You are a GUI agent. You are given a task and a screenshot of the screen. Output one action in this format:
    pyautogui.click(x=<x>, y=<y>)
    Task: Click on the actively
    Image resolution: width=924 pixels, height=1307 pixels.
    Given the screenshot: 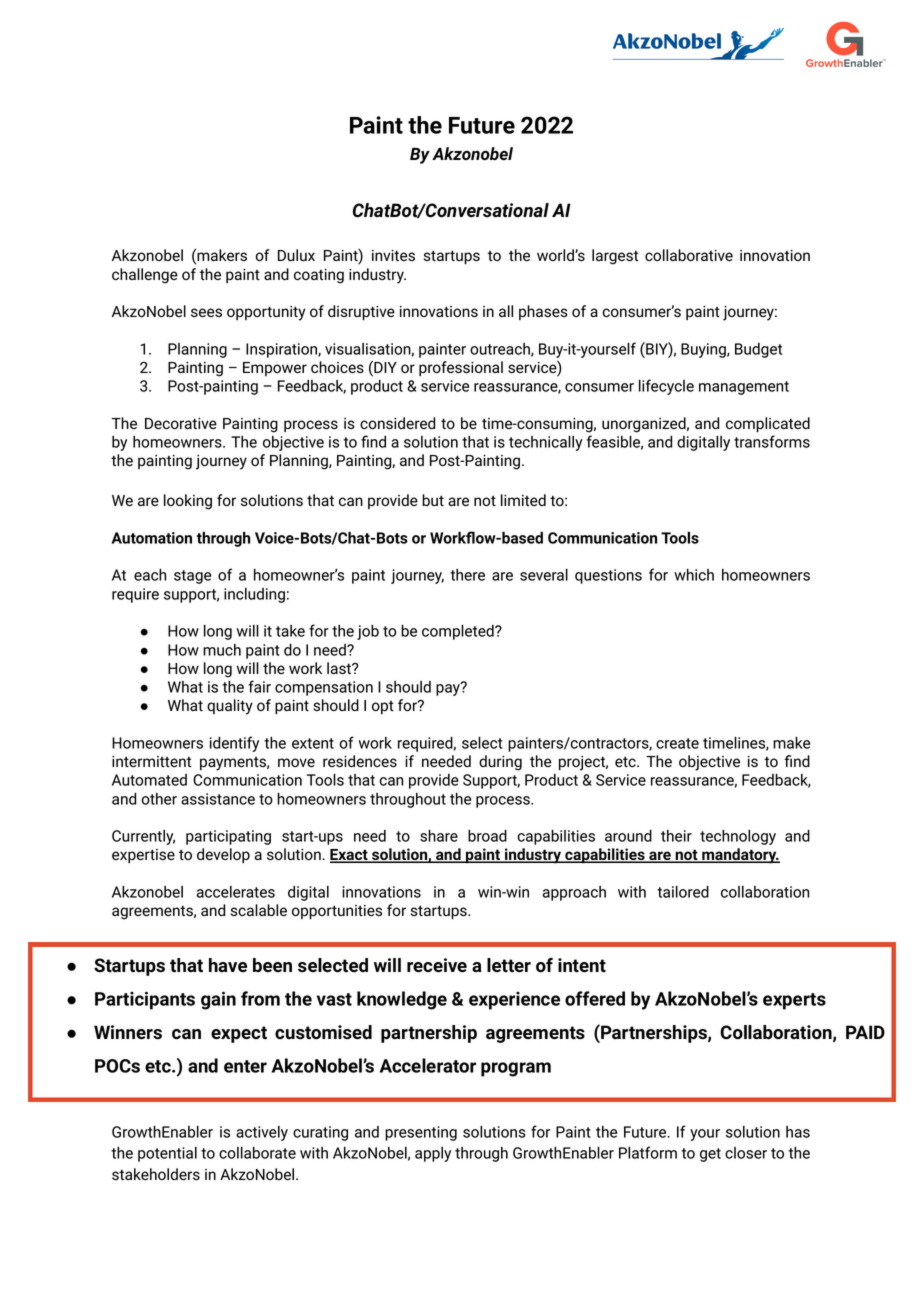 What is the action you would take?
    pyautogui.click(x=262, y=1133)
